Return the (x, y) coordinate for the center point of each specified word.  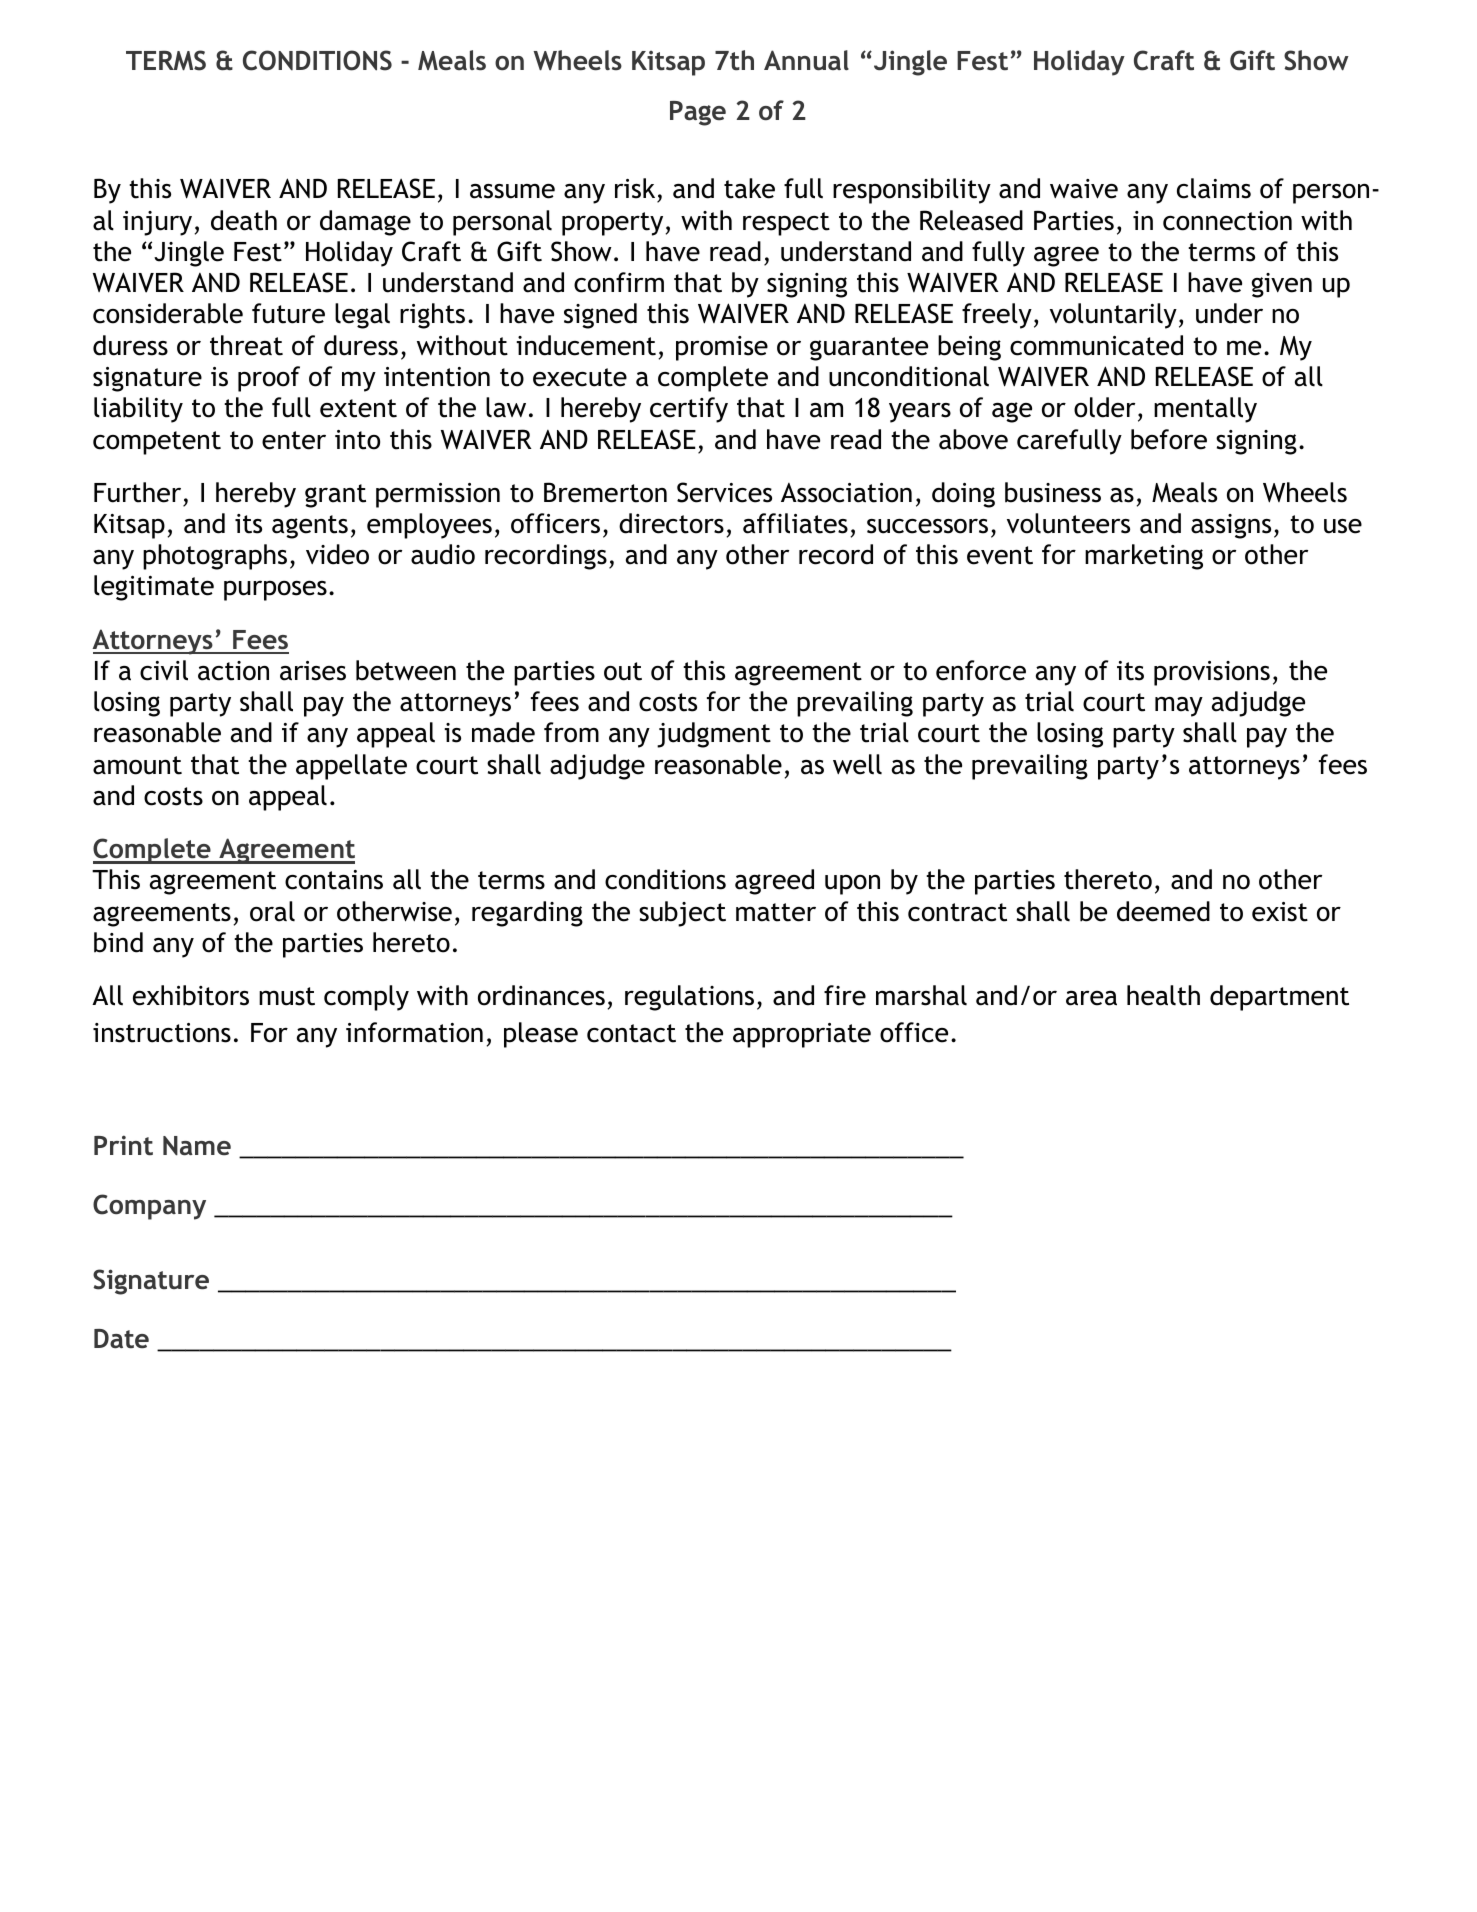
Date (121, 1339)
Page (698, 113)
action (233, 671)
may (1179, 707)
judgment (714, 735)
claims (1214, 188)
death (244, 220)
